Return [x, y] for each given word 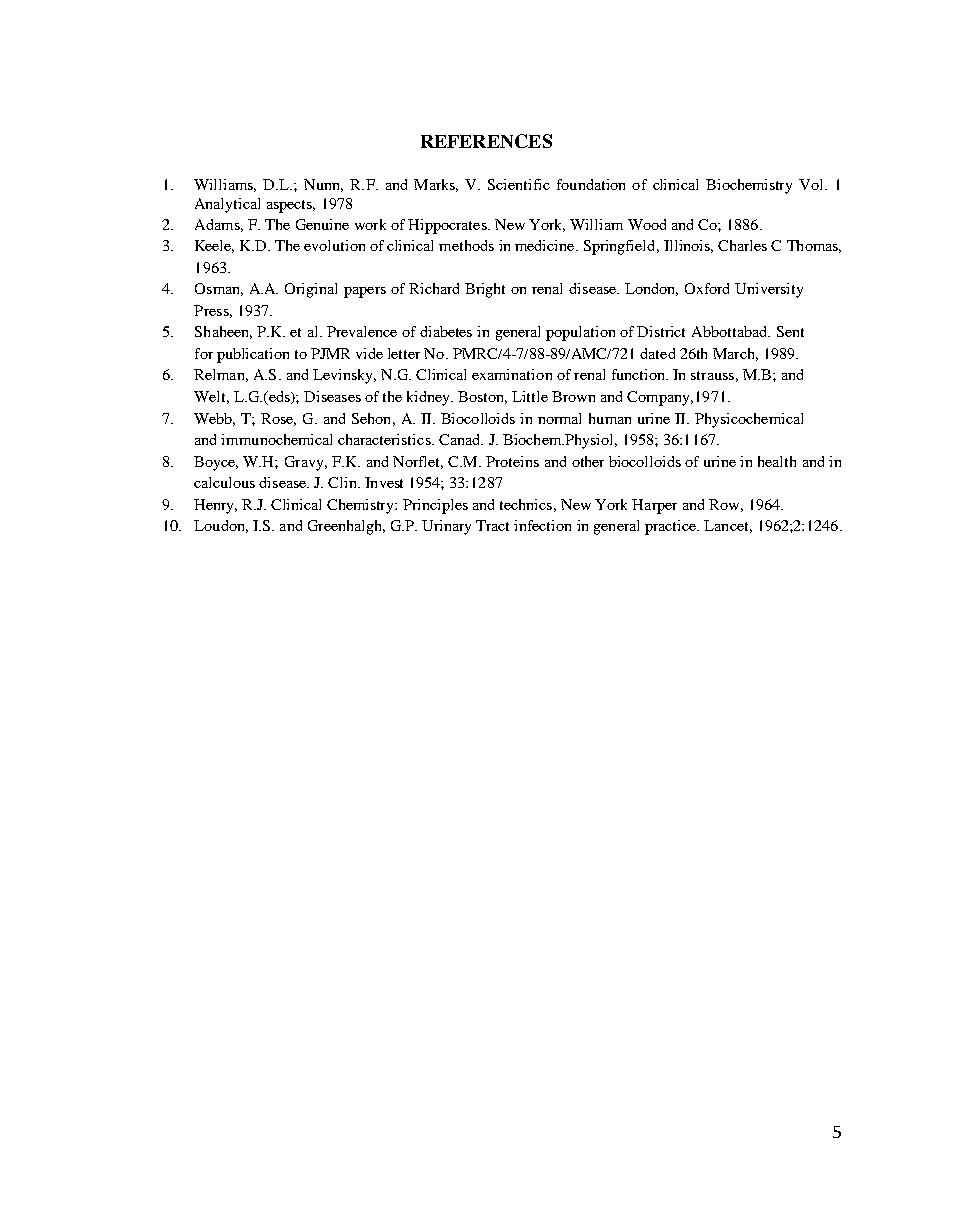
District [661, 331]
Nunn [323, 185]
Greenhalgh [346, 527]
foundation [591, 184]
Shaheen [223, 332]
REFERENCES [486, 141]
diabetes [446, 331]
